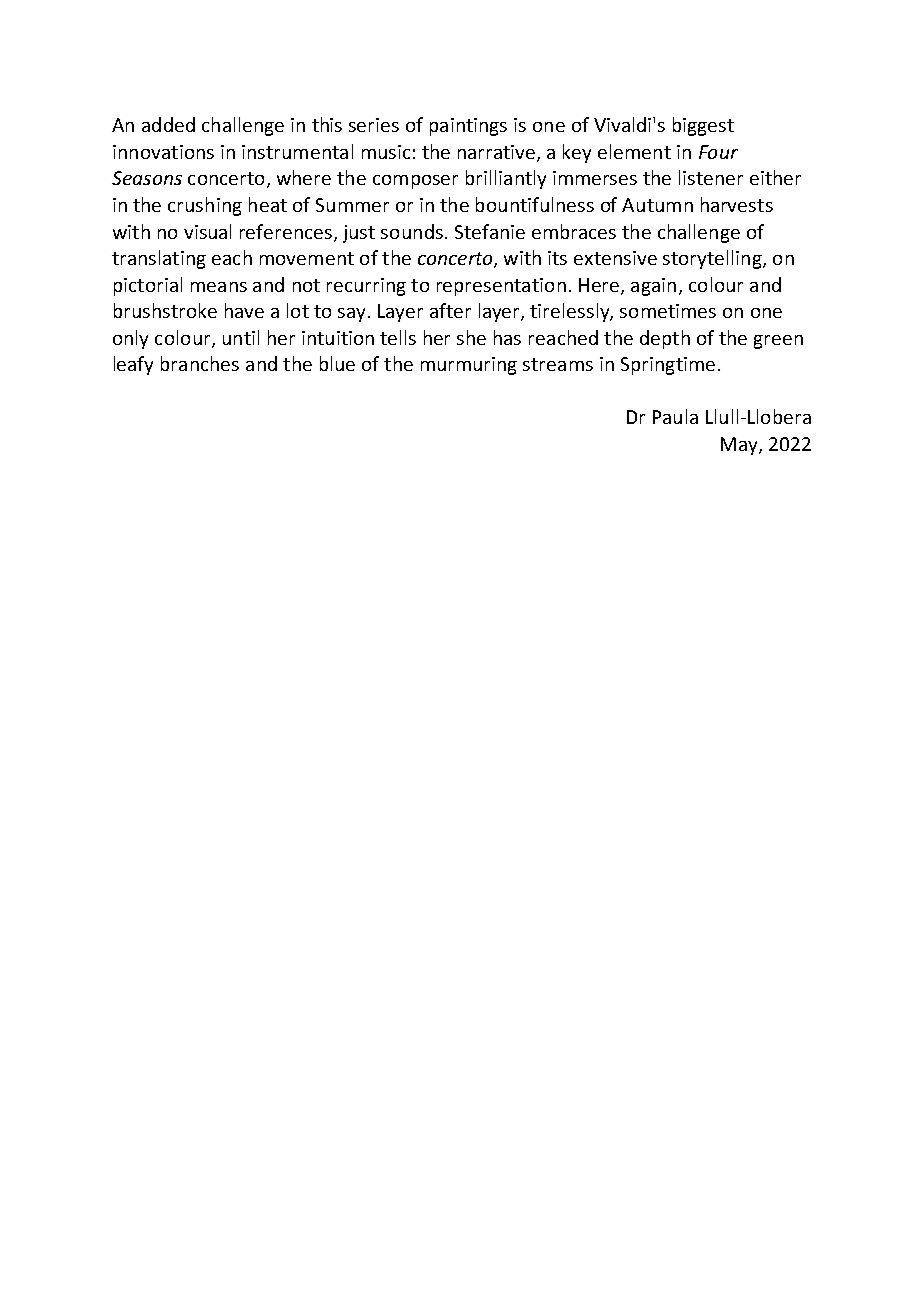 This image has width=924, height=1308. I want to click on representation, so click(501, 287).
